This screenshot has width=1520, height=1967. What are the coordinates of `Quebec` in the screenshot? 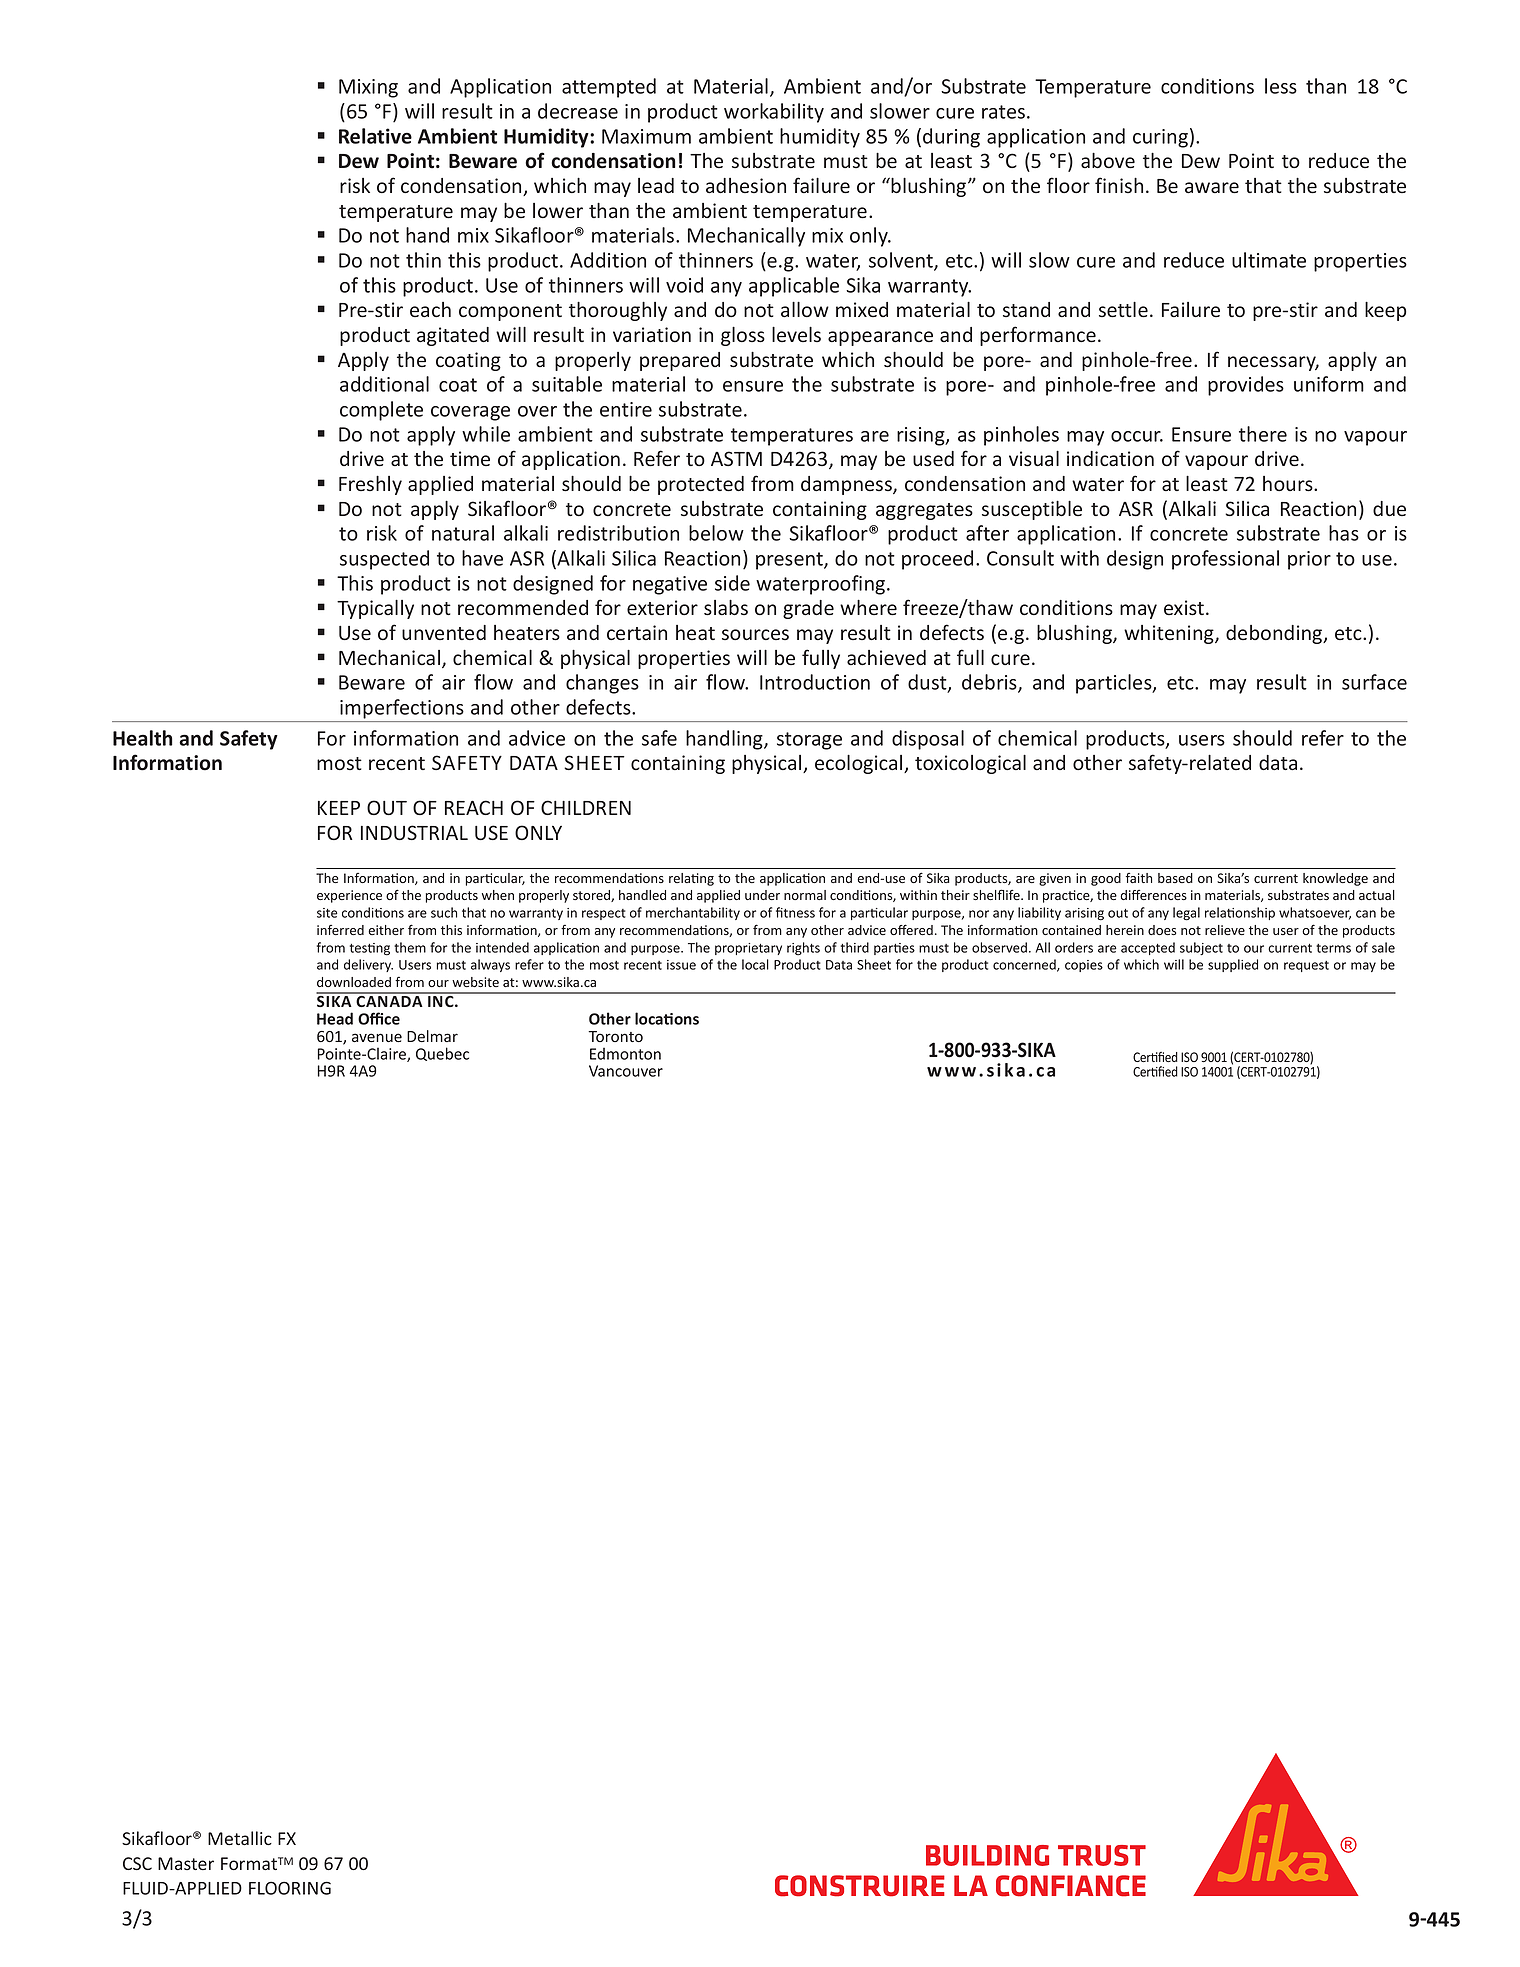 It's located at (442, 1054).
